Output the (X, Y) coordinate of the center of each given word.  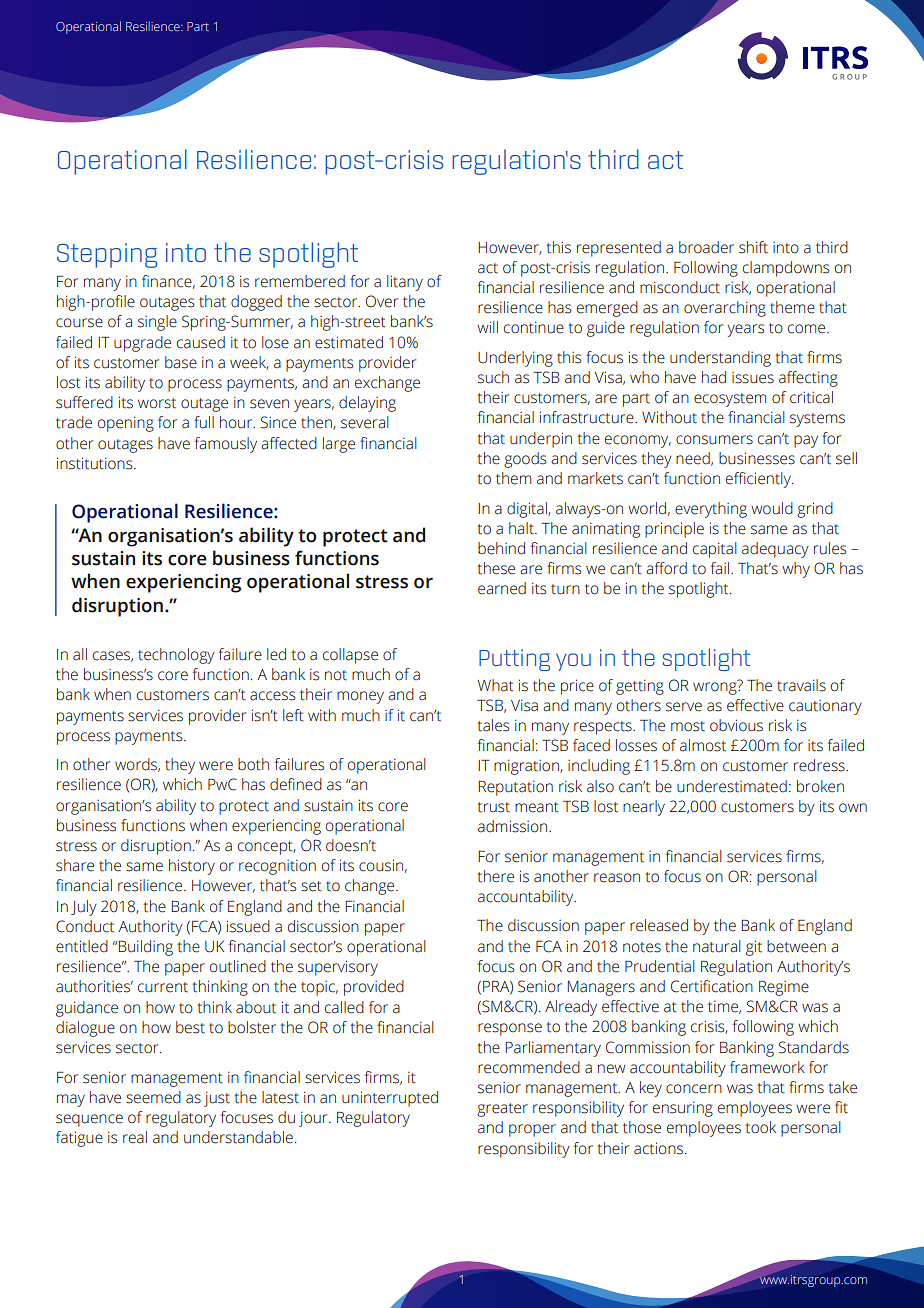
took (760, 1127)
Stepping (107, 255)
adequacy (775, 550)
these (496, 568)
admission (514, 826)
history (192, 867)
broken (820, 786)
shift (753, 247)
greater (502, 1110)
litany (405, 283)
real (135, 1137)
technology (176, 656)
